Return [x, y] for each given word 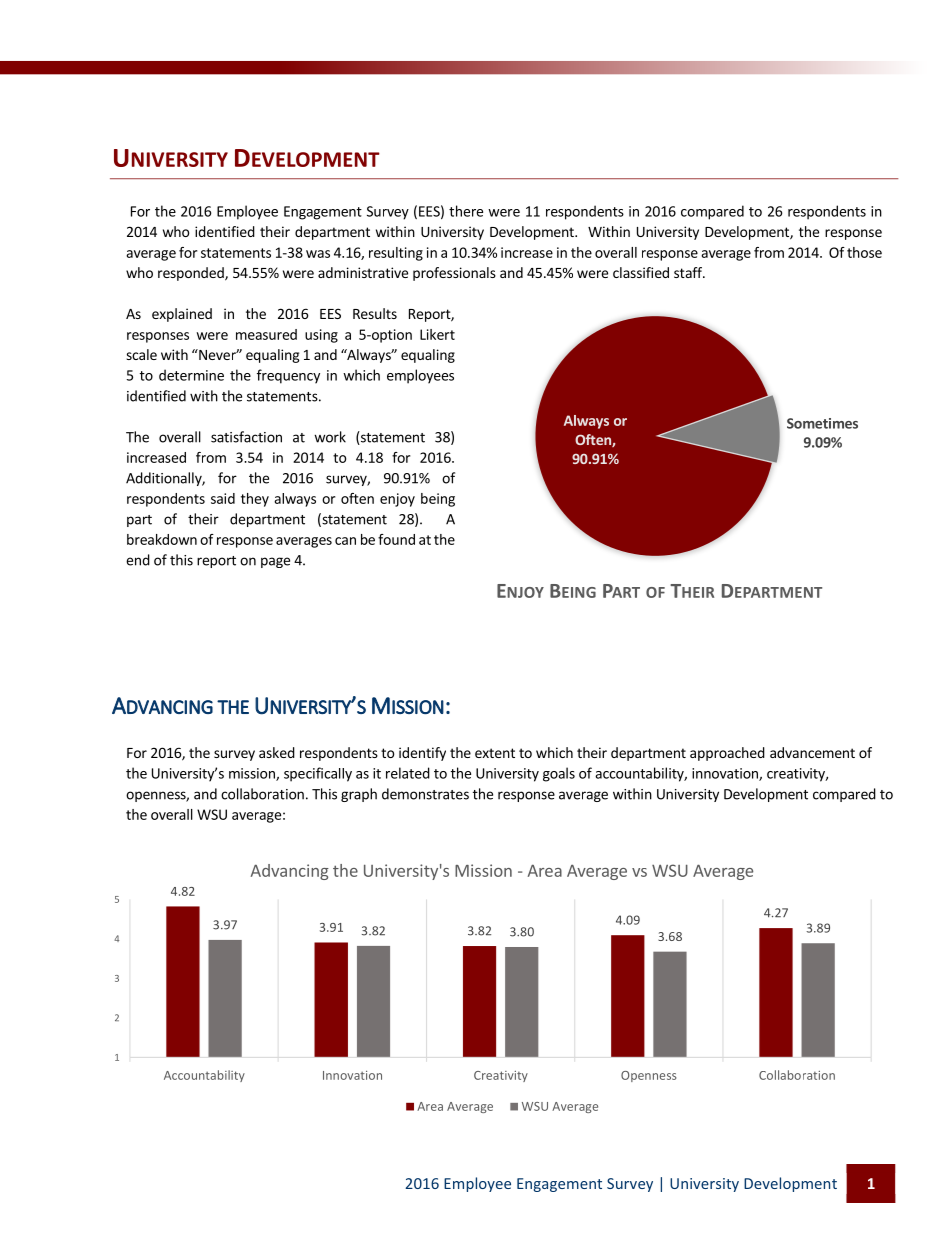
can [345, 541]
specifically [318, 774]
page [275, 562]
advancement [812, 752]
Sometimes [822, 423]
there [466, 211]
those [864, 252]
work [330, 437]
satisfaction [246, 437]
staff [689, 272]
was [318, 254]
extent [495, 753]
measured [266, 334]
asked [277, 752]
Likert [437, 334]
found [396, 539]
